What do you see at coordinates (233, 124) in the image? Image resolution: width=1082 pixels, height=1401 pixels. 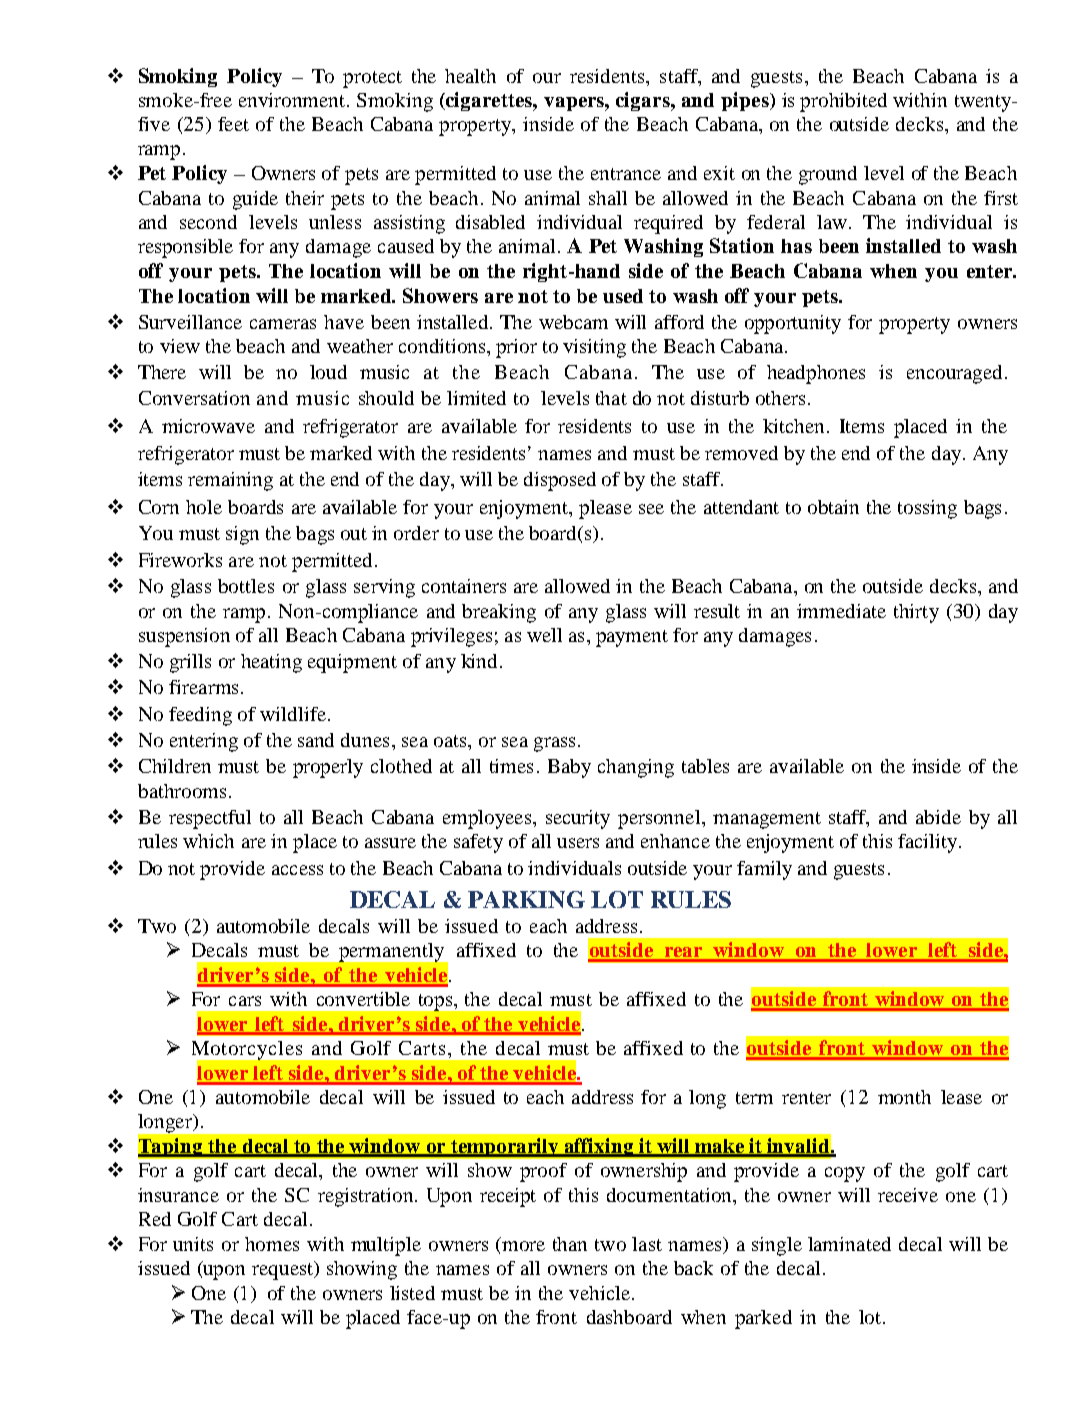 I see `feet` at bounding box center [233, 124].
